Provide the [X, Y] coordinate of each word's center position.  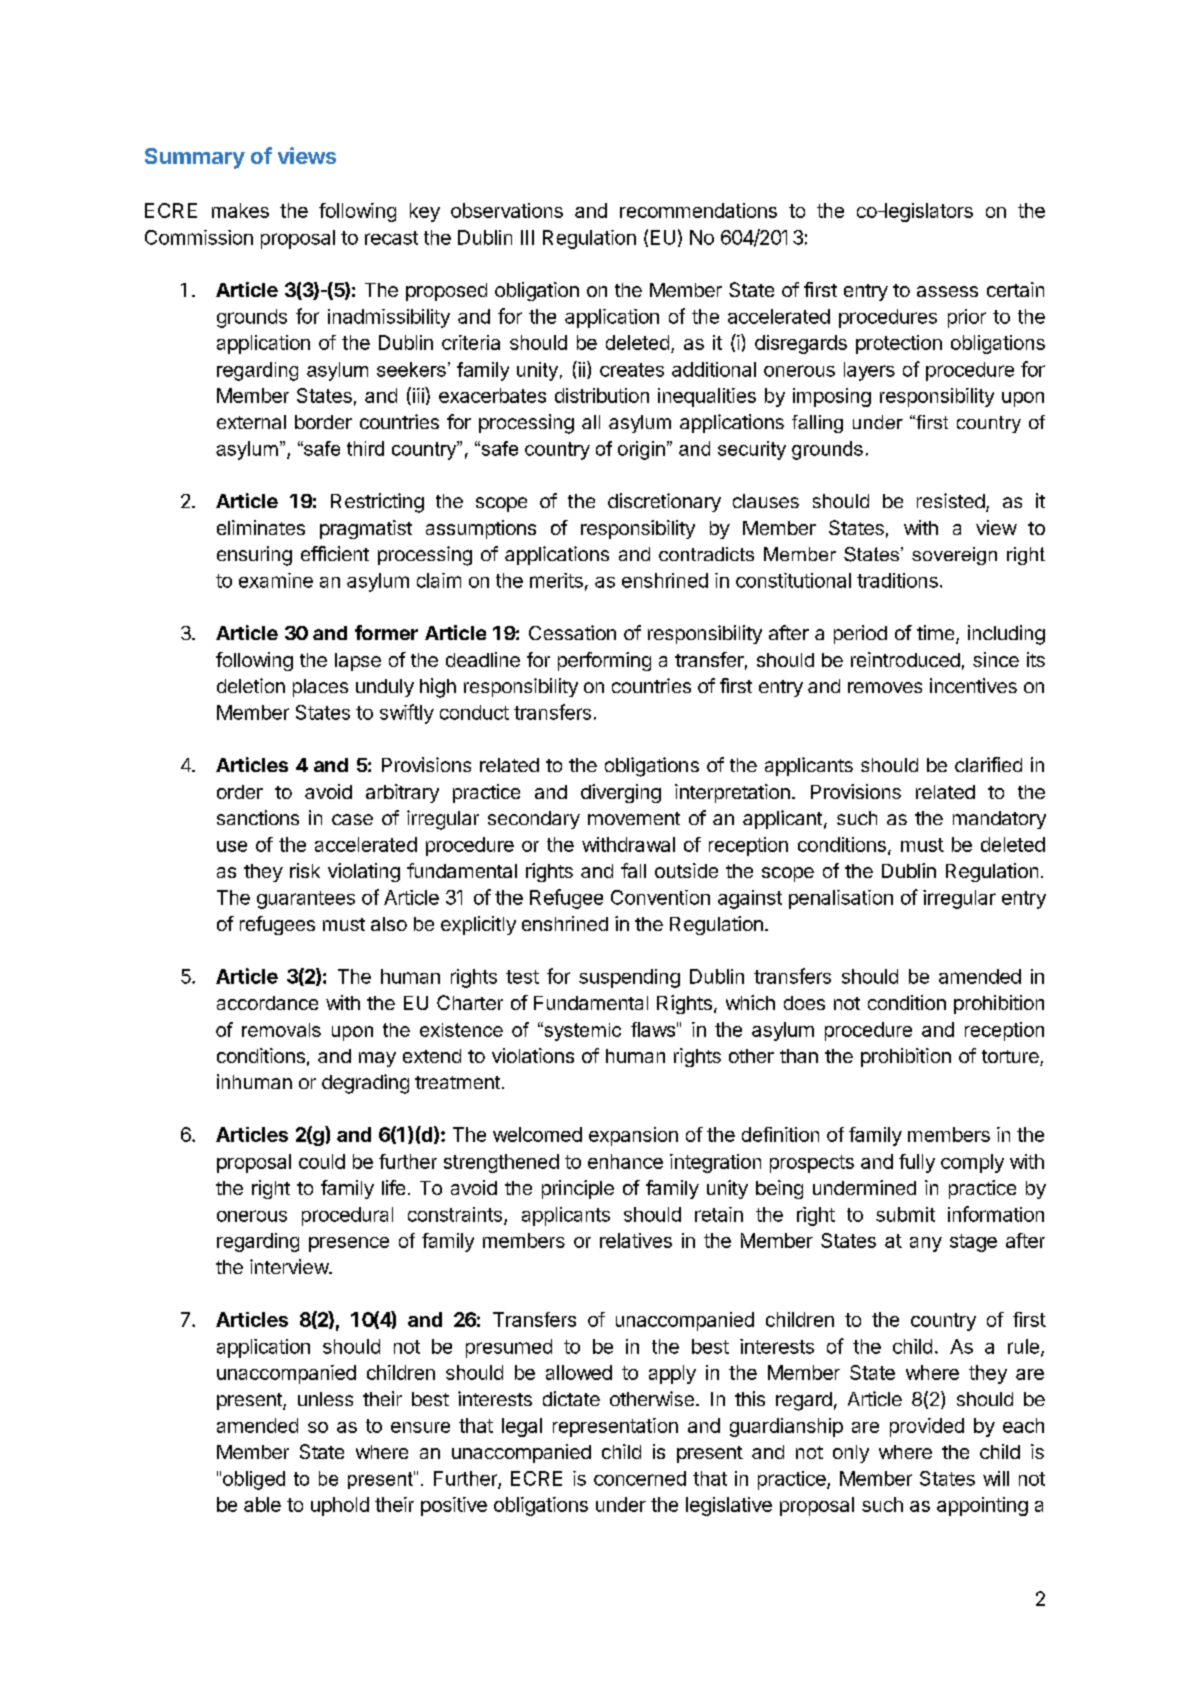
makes [240, 210]
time [935, 632]
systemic [581, 1031]
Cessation [572, 632]
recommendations [698, 210]
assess [947, 291]
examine [276, 580]
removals [281, 1030]
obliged [254, 1480]
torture [1011, 1058]
